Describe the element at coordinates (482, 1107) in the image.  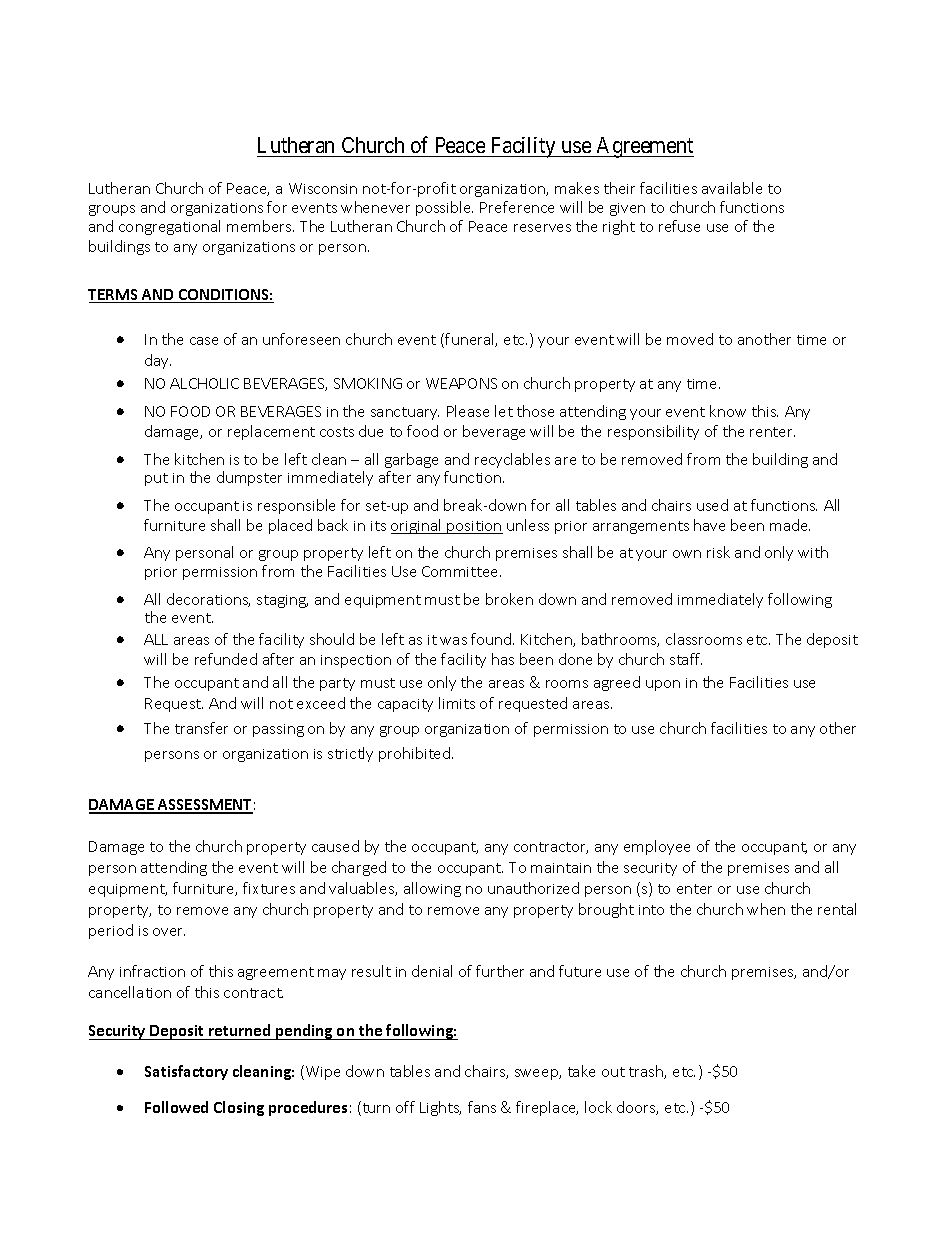
I see `fans` at that location.
